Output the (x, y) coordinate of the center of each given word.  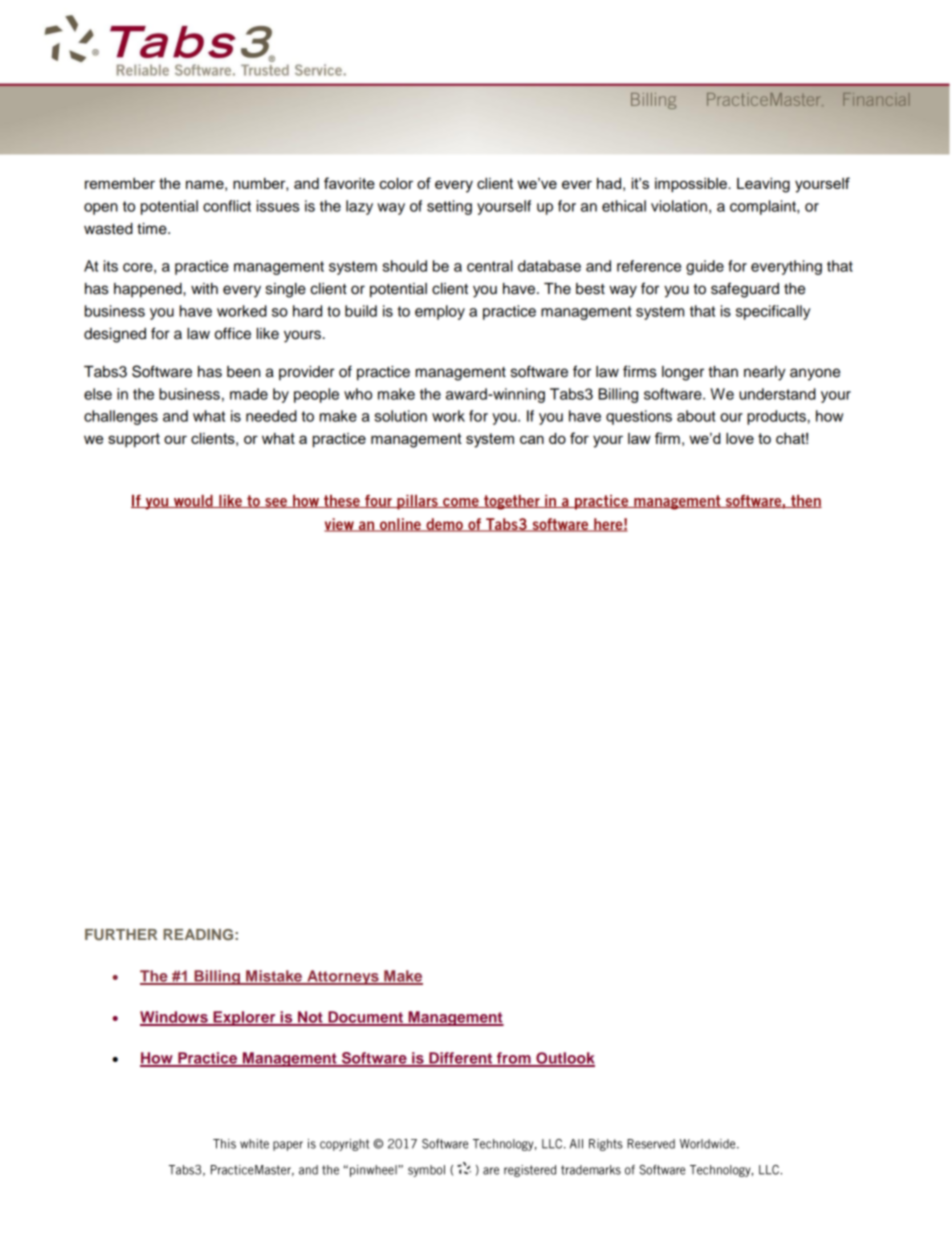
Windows (175, 1018)
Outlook (564, 1059)
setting (449, 207)
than (723, 372)
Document (365, 1018)
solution (400, 416)
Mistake (274, 977)
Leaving (763, 185)
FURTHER (121, 934)
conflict (227, 206)
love (740, 438)
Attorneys (343, 977)
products (776, 417)
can (532, 439)
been (243, 372)
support (134, 440)
